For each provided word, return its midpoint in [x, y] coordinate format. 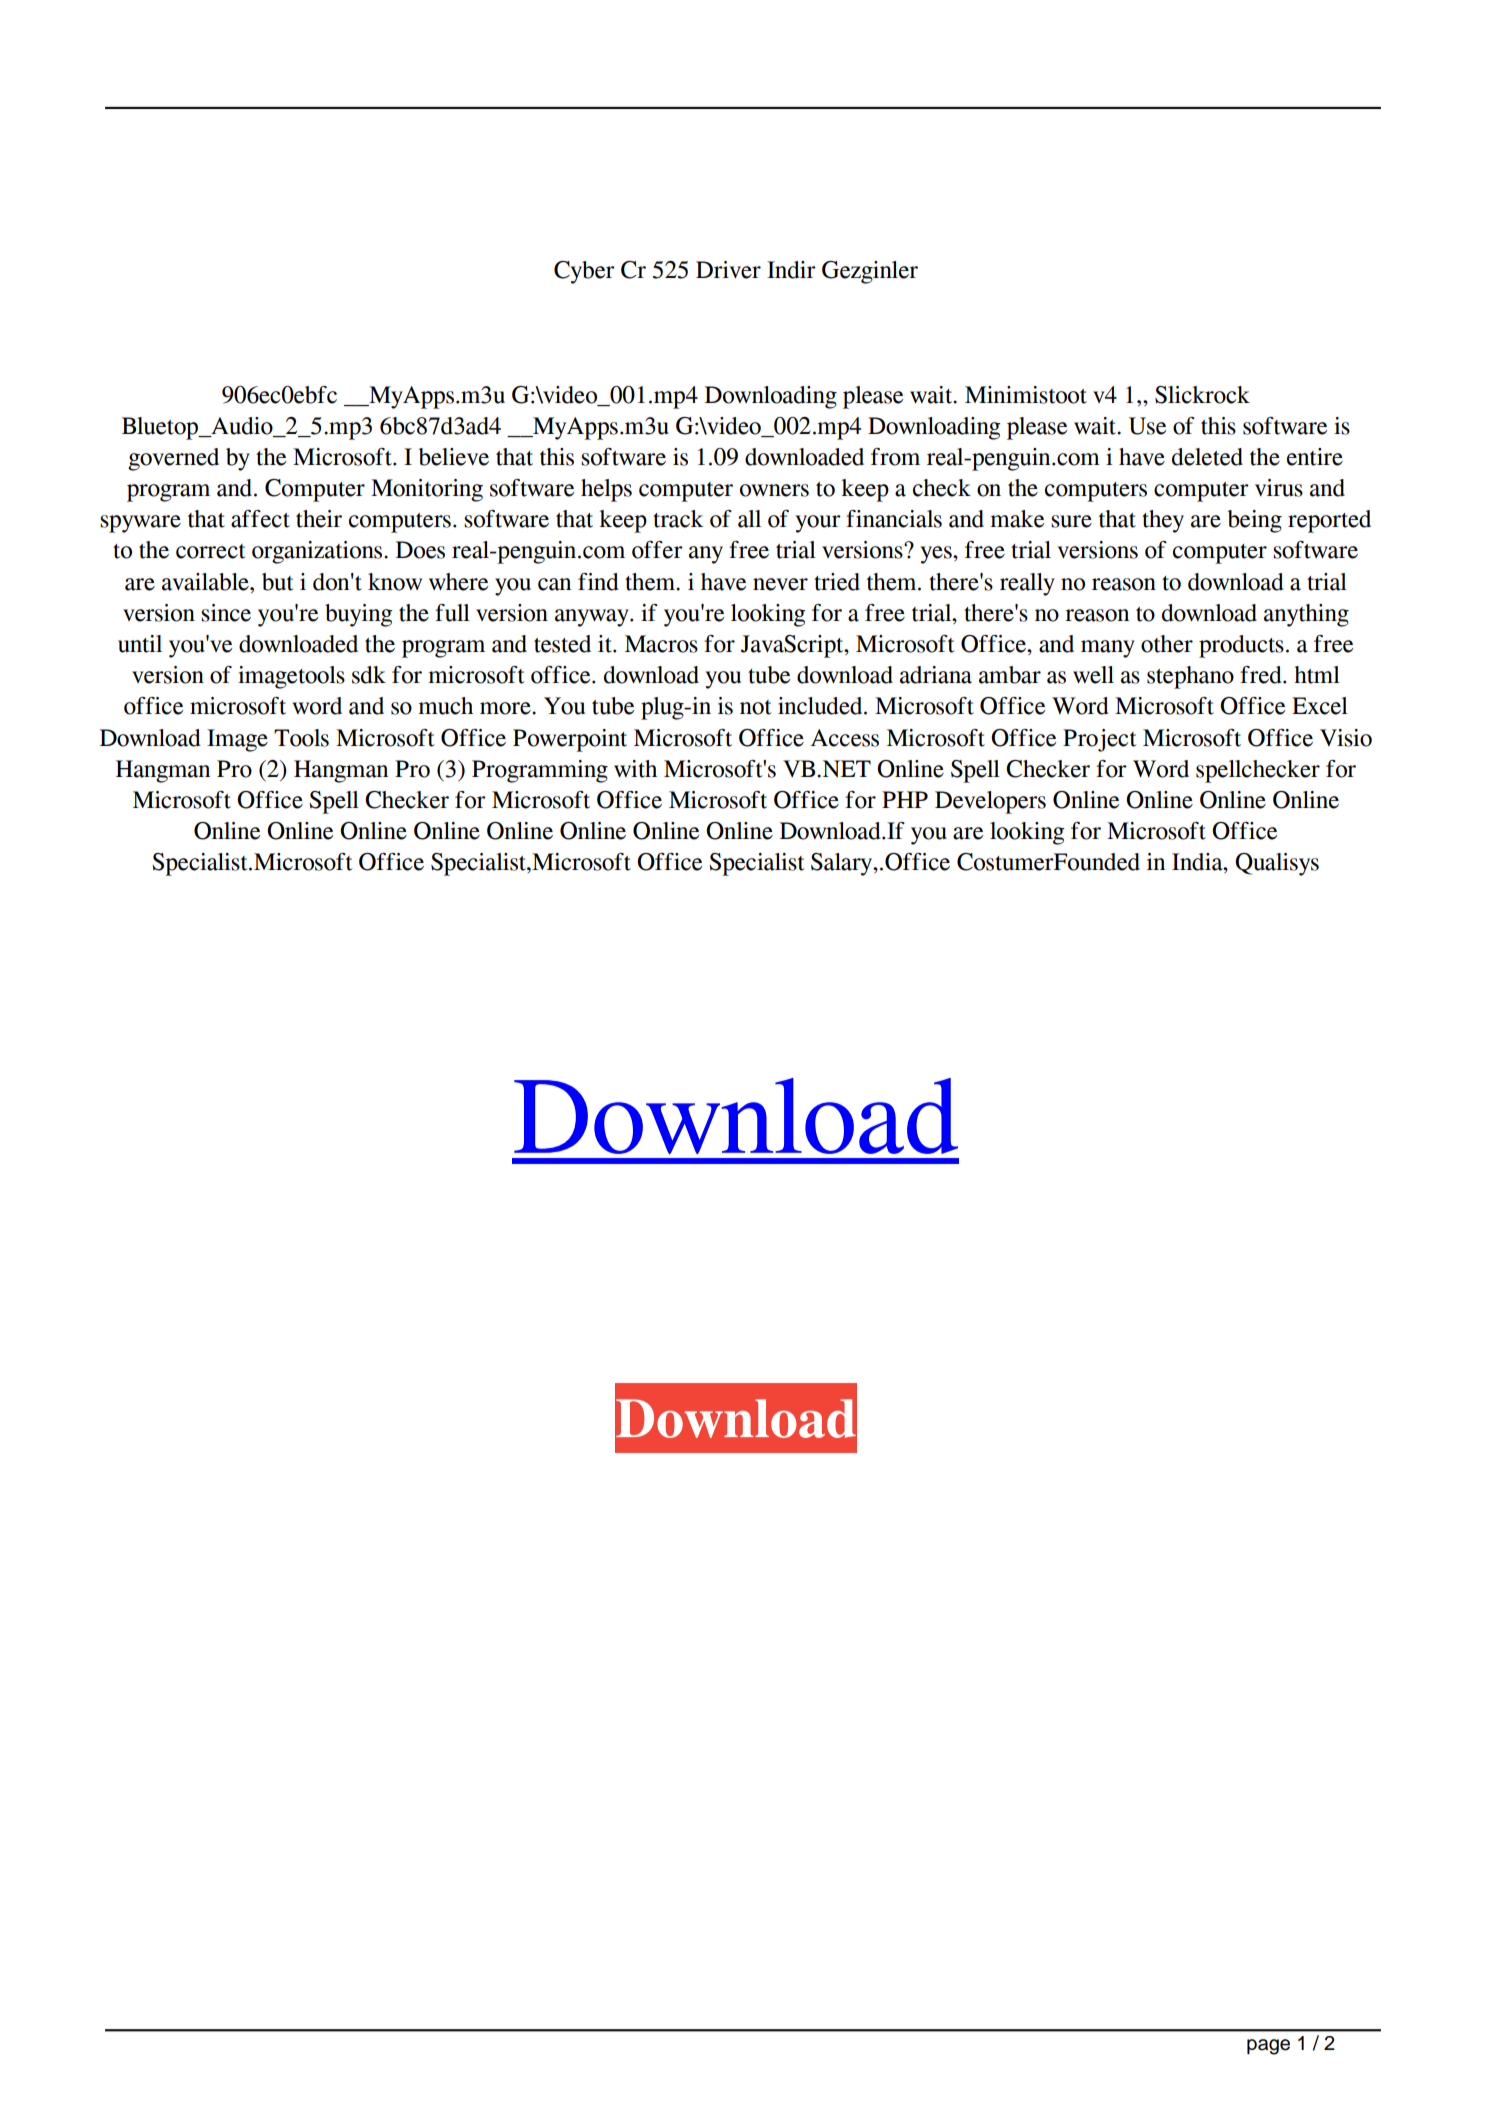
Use [1147, 426]
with [635, 769]
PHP [905, 799]
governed [173, 459]
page [1268, 2047]
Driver [728, 270]
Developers [990, 802]
